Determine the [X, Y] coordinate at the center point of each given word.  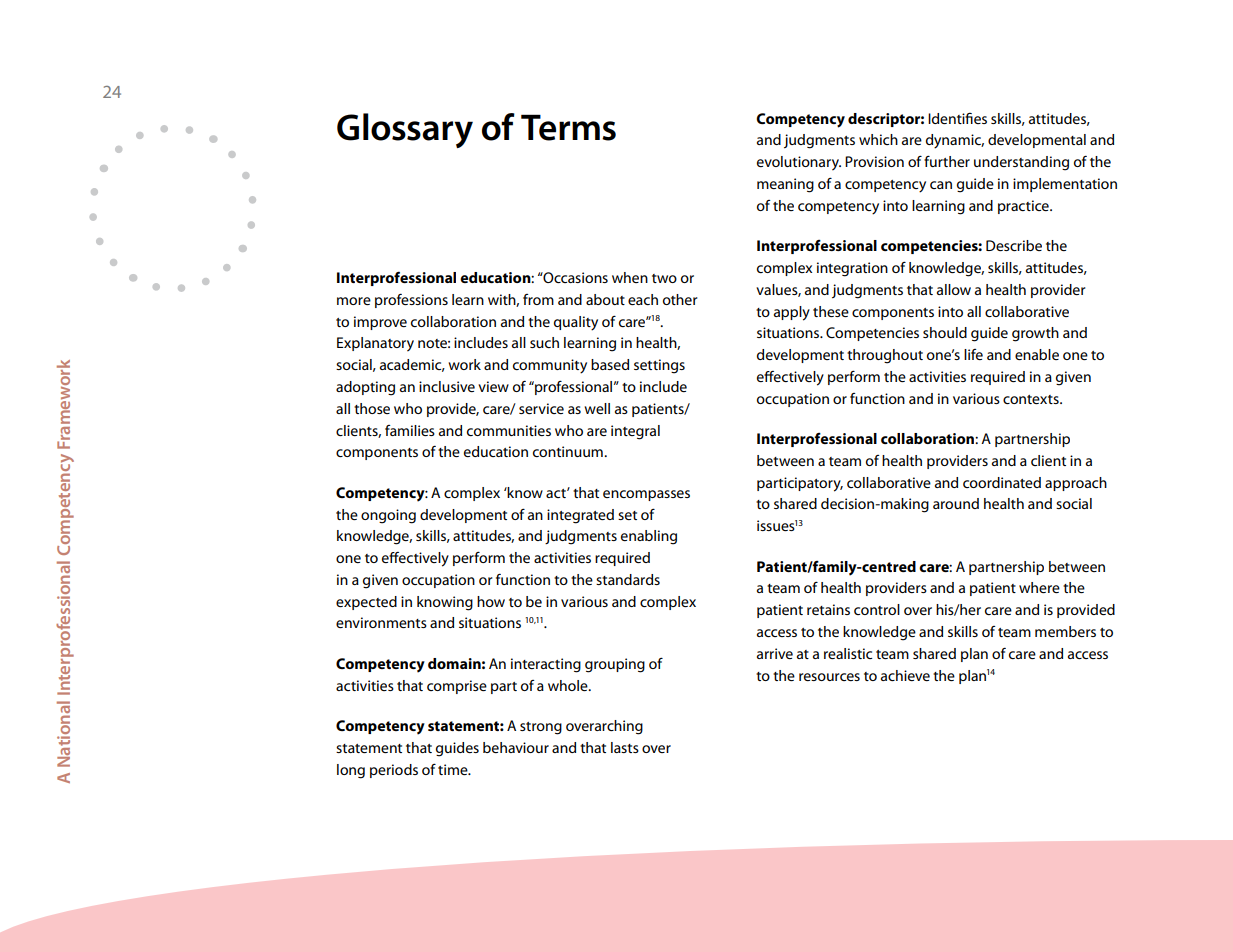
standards [628, 579]
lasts [625, 747]
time [454, 769]
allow [954, 289]
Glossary [405, 130]
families [410, 430]
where [1039, 587]
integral [635, 432]
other [680, 299]
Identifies [957, 118]
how [491, 601]
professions [411, 301]
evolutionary [799, 163]
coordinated [1002, 482]
